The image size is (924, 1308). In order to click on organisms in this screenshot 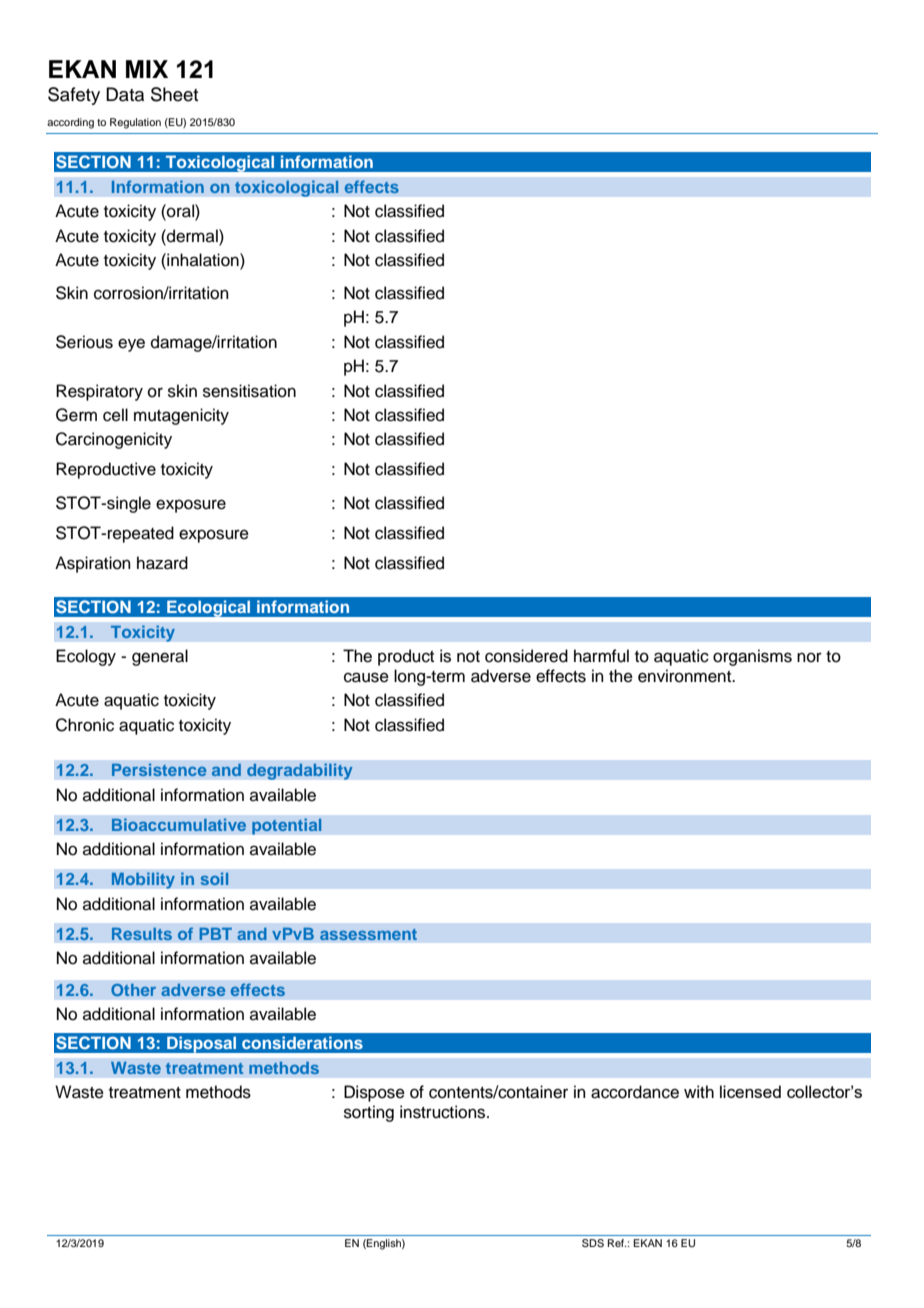, I will do `click(752, 657)`.
